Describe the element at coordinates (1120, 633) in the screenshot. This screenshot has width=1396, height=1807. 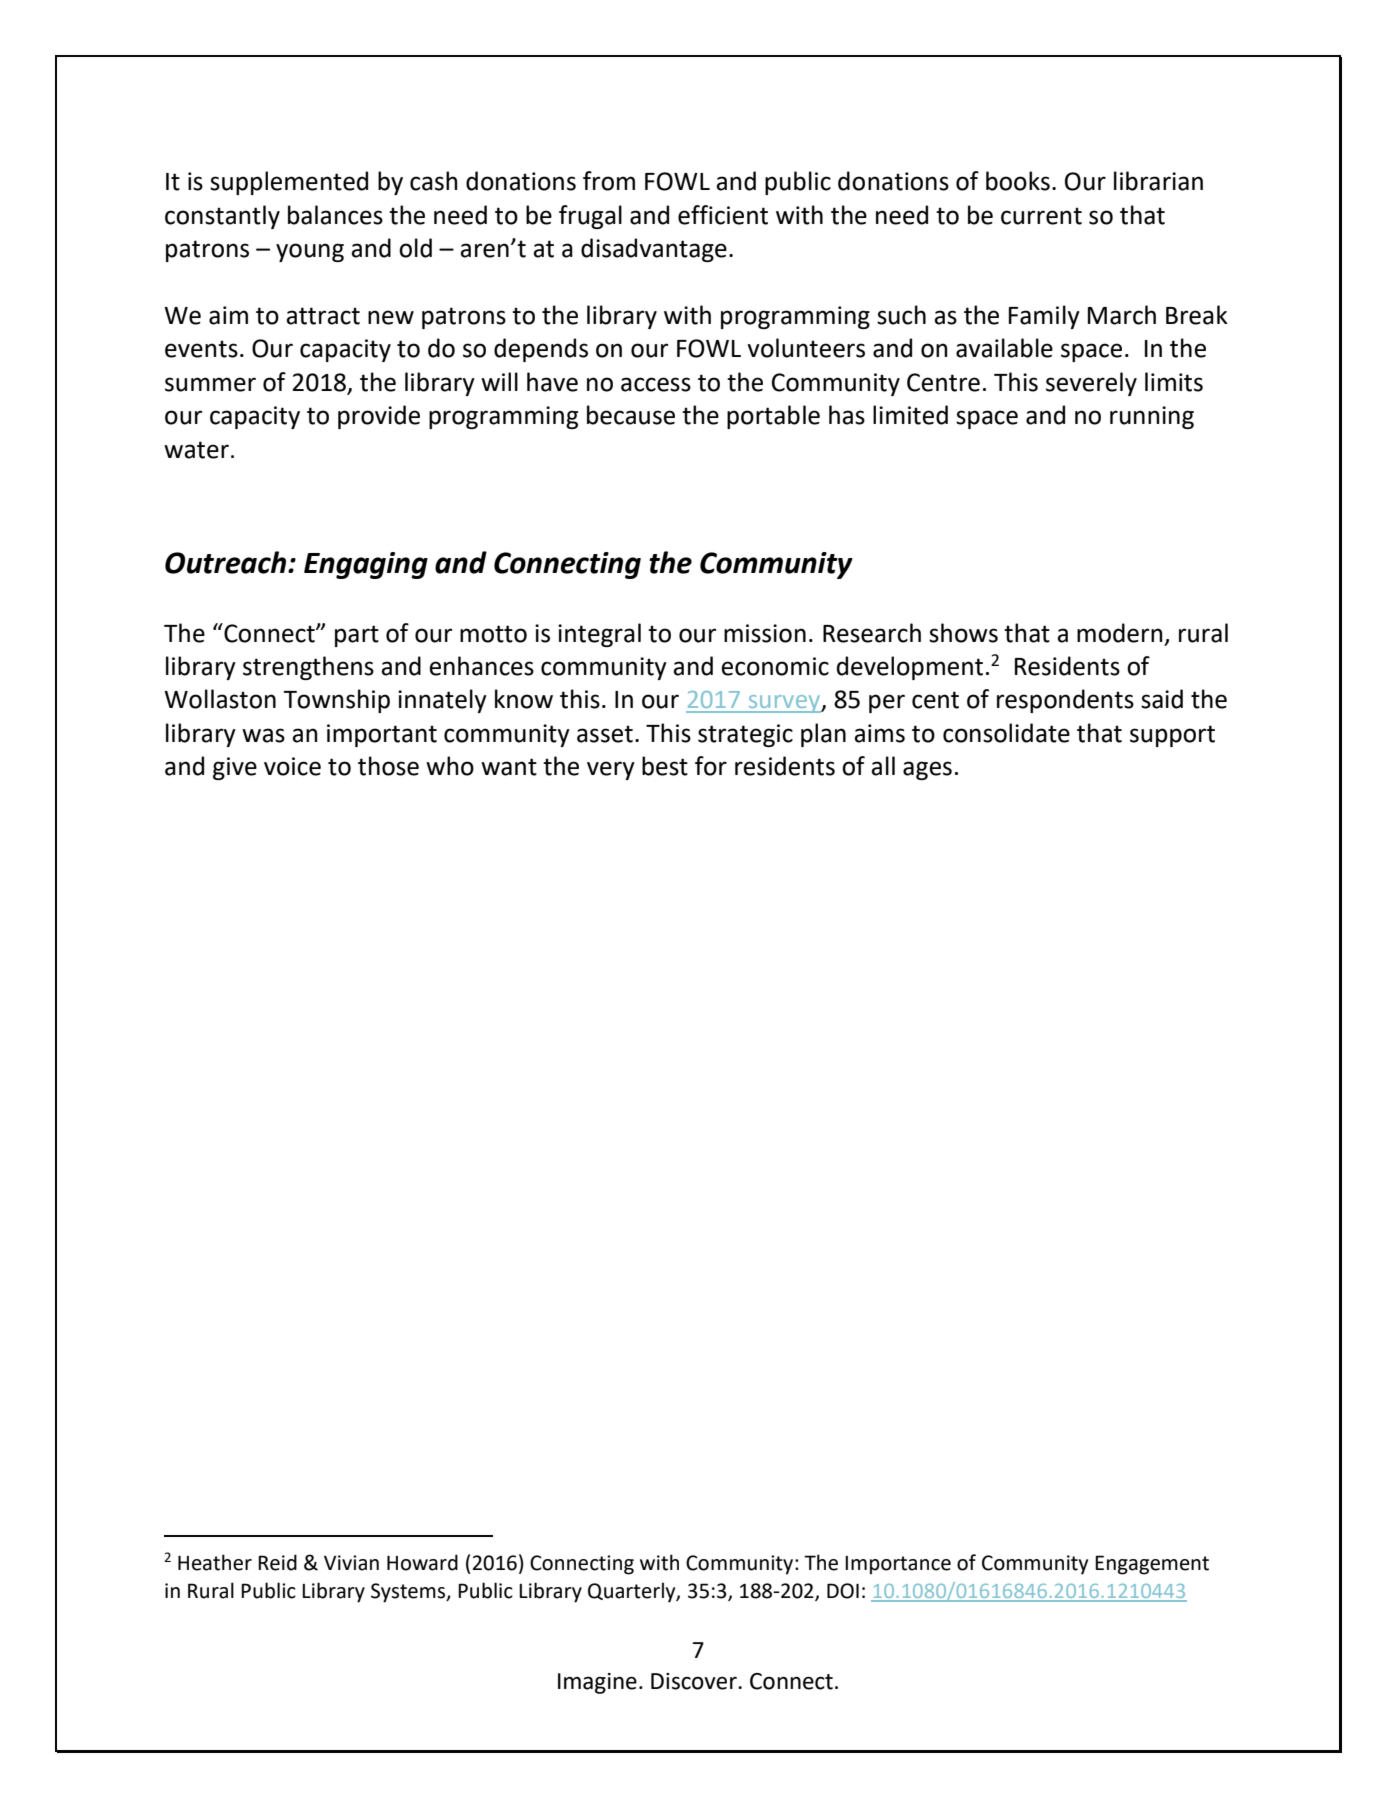
I see `modern` at that location.
